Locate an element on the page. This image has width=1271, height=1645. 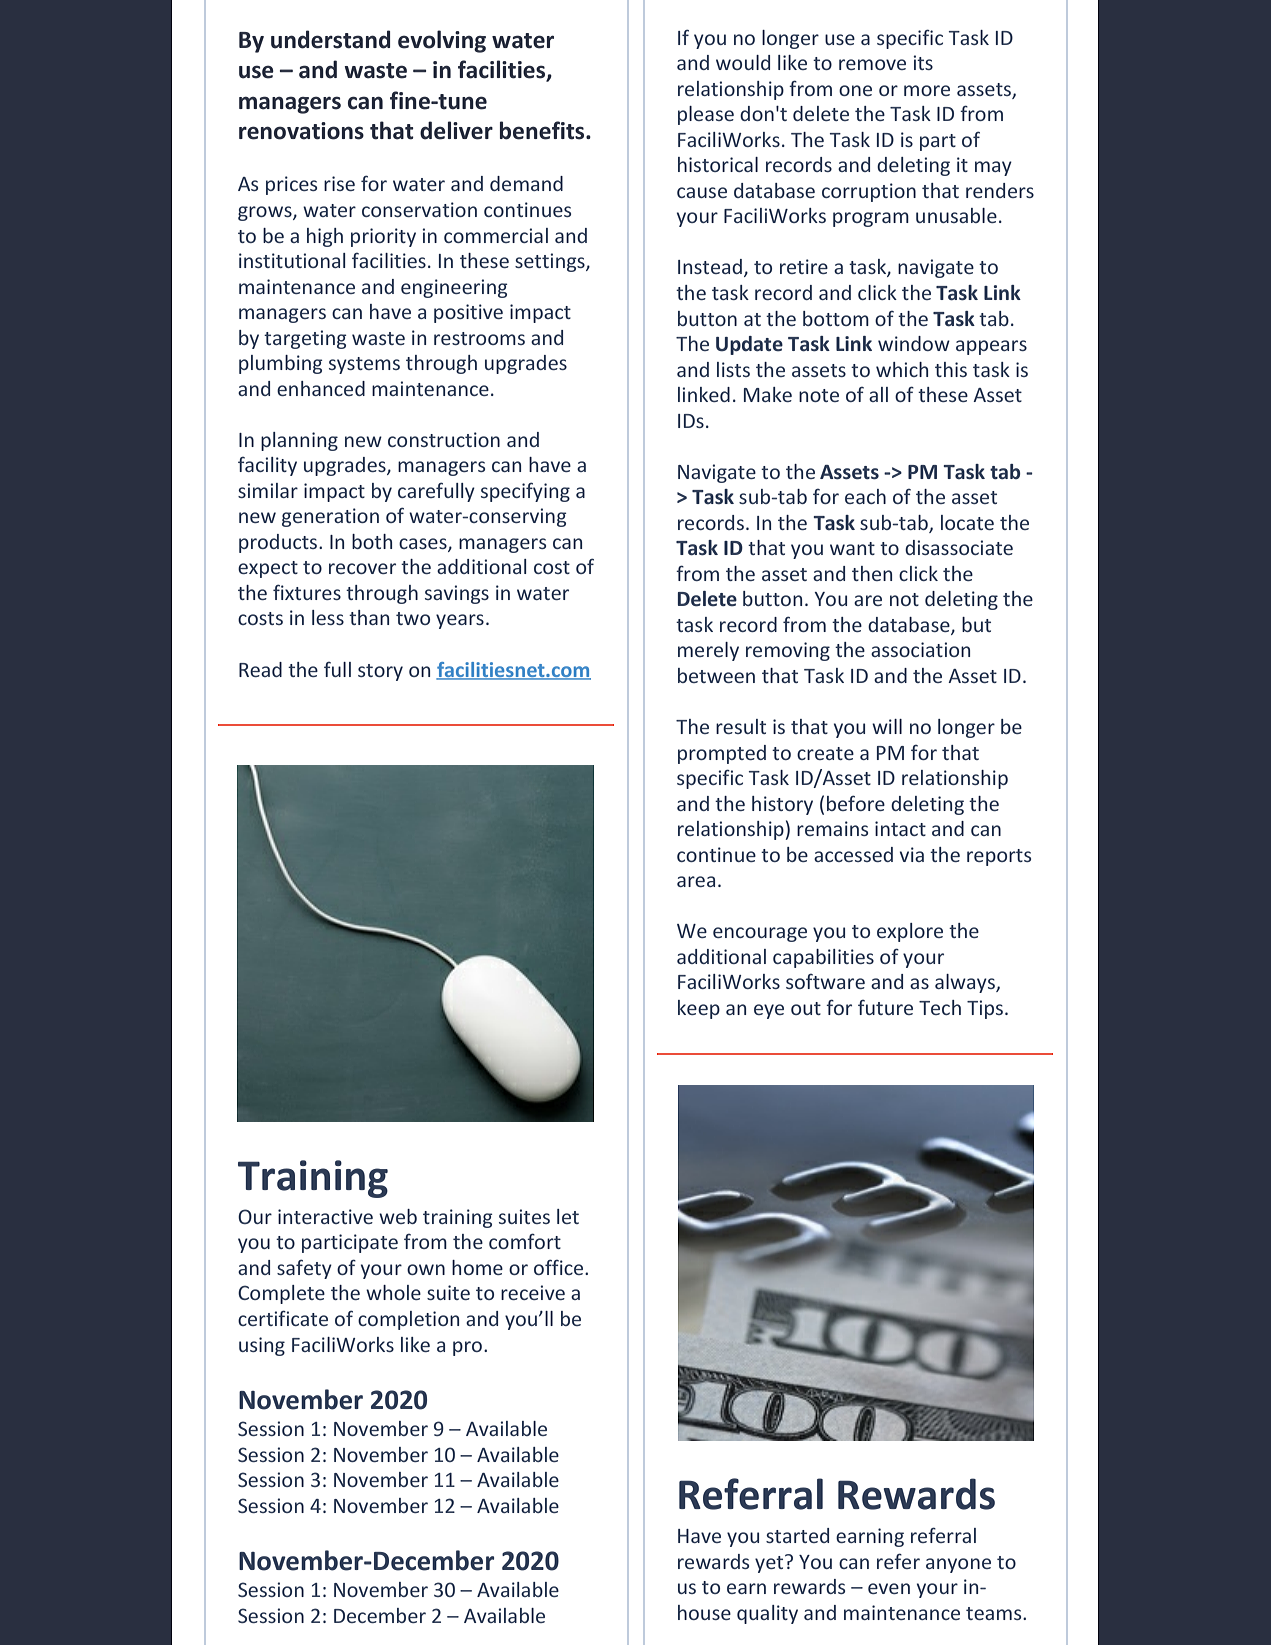
please is located at coordinates (706, 115).
